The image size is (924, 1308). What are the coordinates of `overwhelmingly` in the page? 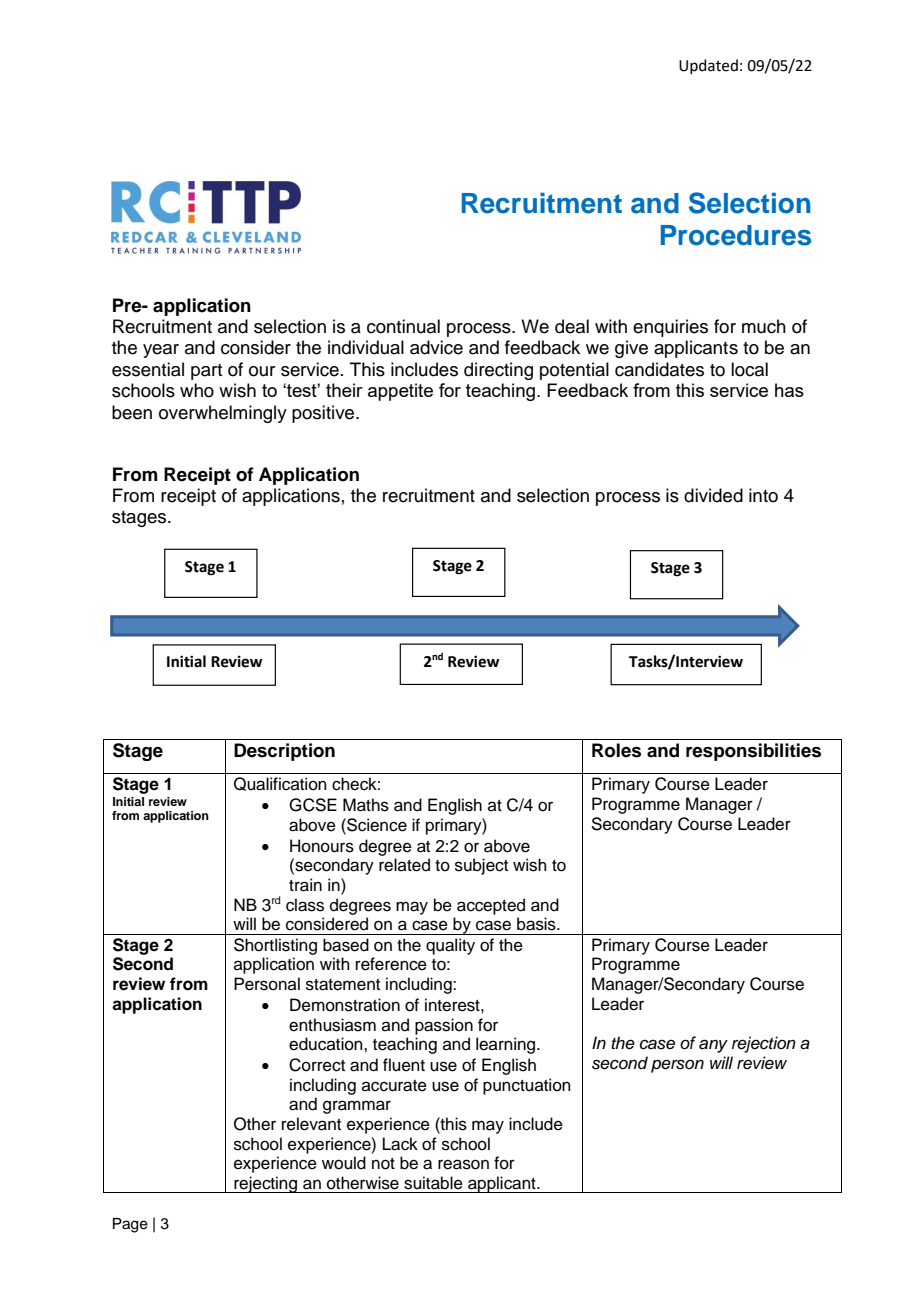 It's located at (223, 414).
